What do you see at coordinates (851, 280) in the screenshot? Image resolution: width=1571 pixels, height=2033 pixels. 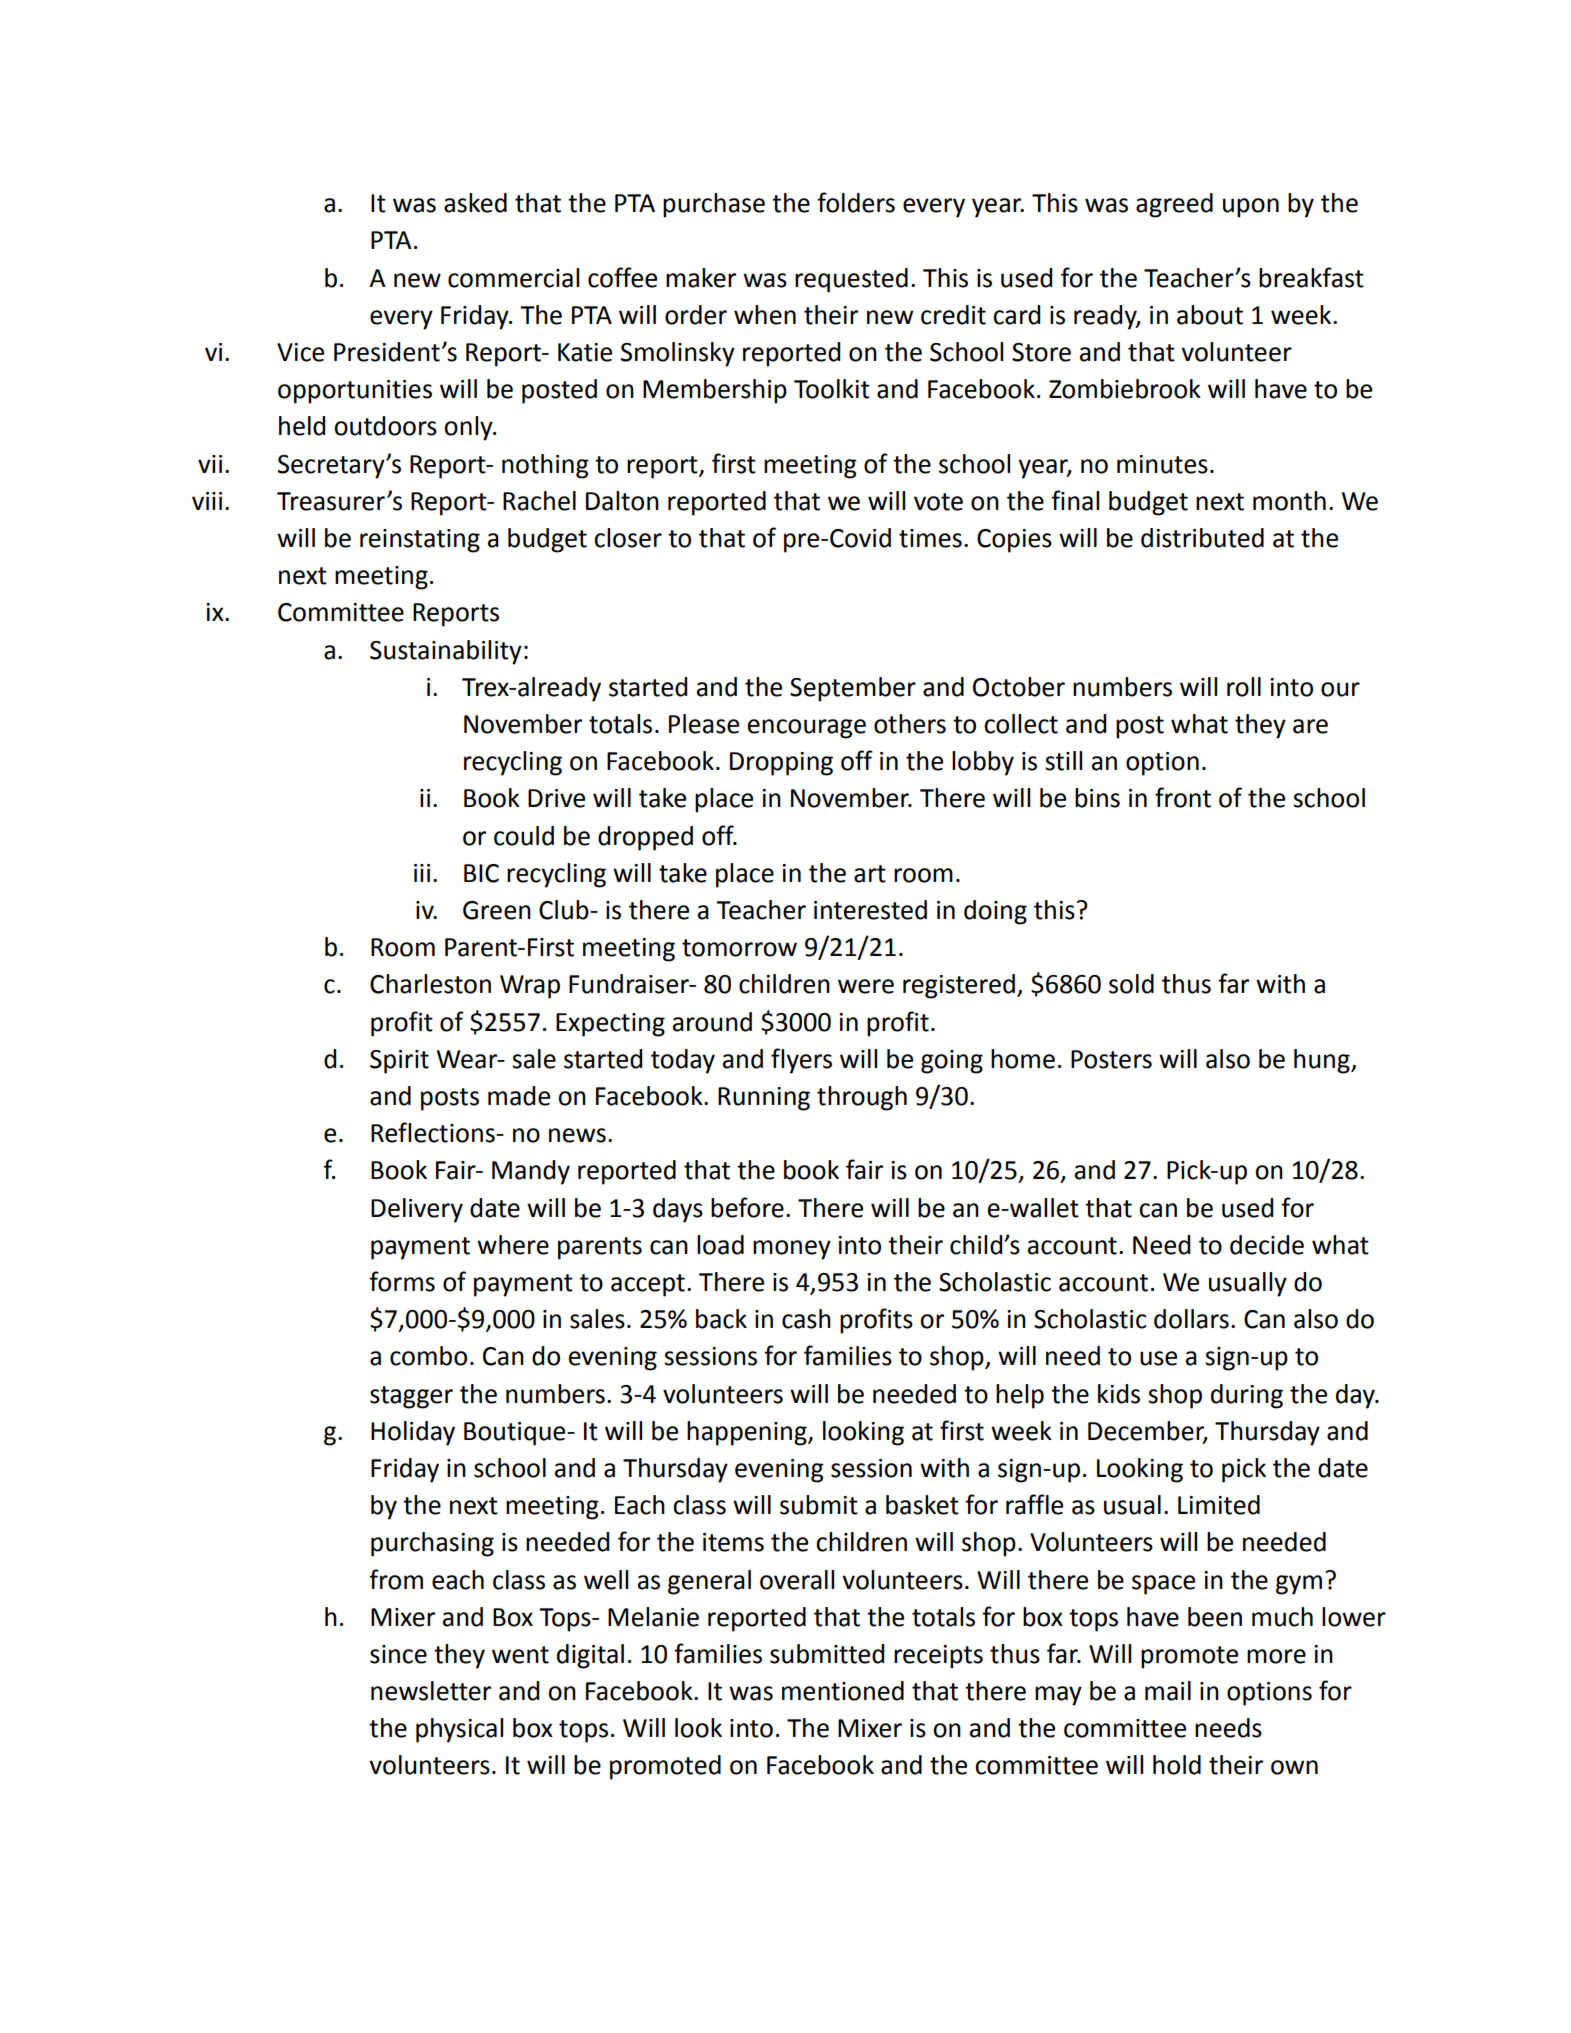 I see `requested` at bounding box center [851, 280].
